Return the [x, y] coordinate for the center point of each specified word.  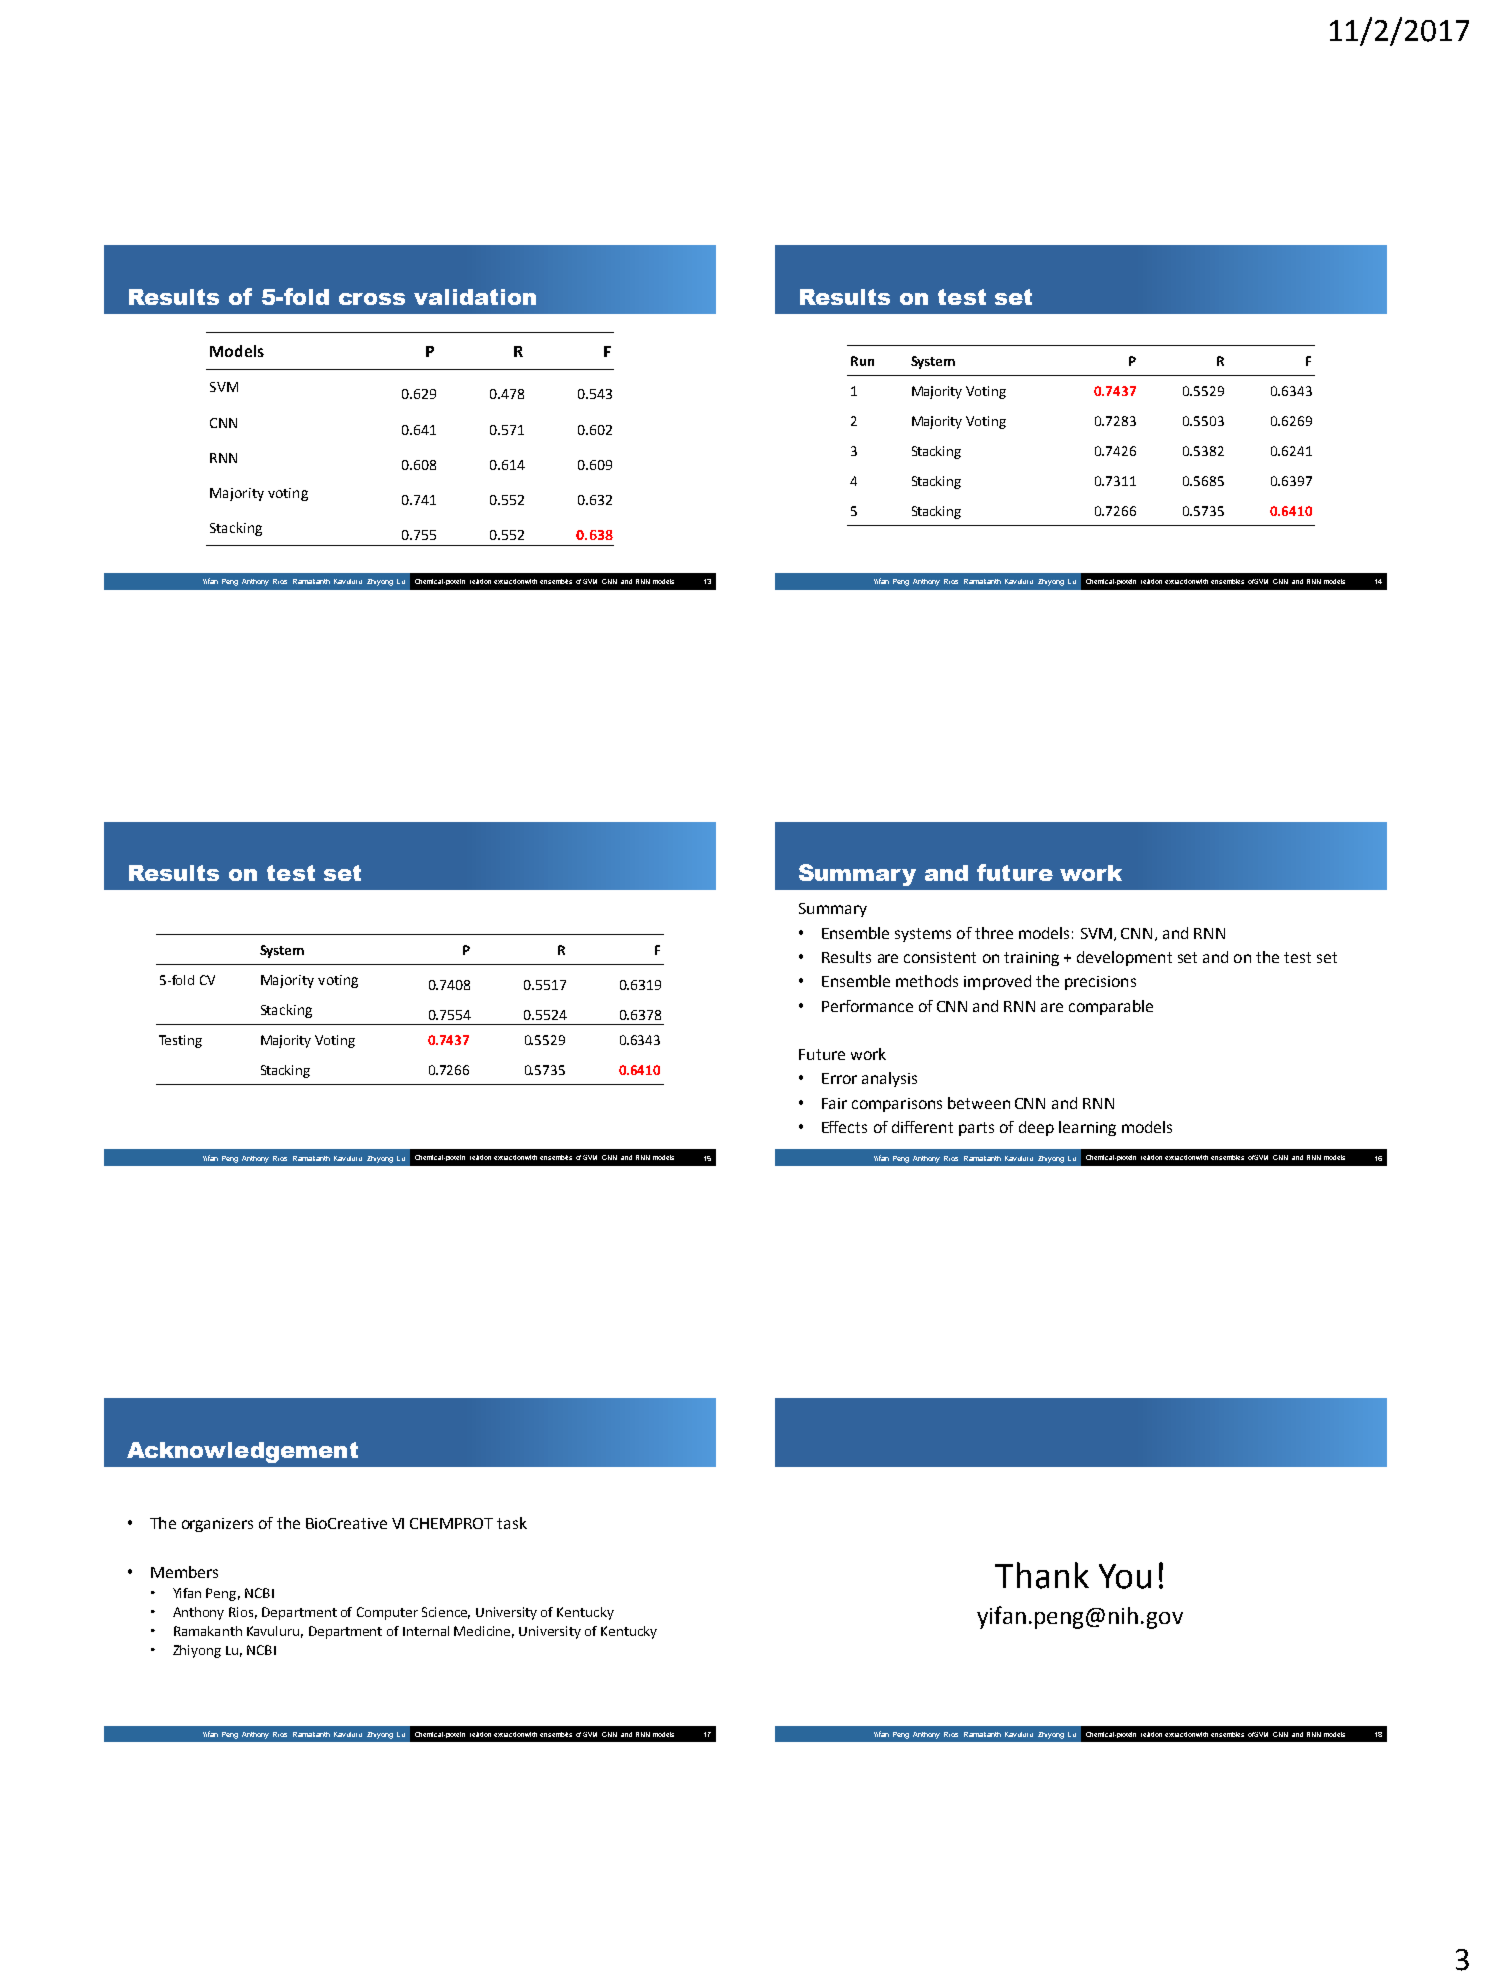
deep [1036, 1128]
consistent [940, 957]
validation [475, 297]
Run [862, 361]
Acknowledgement [242, 1452]
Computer [387, 1613]
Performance [867, 1006]
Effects [844, 1127]
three [994, 933]
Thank [1042, 1575]
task [512, 1523]
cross [372, 299]
